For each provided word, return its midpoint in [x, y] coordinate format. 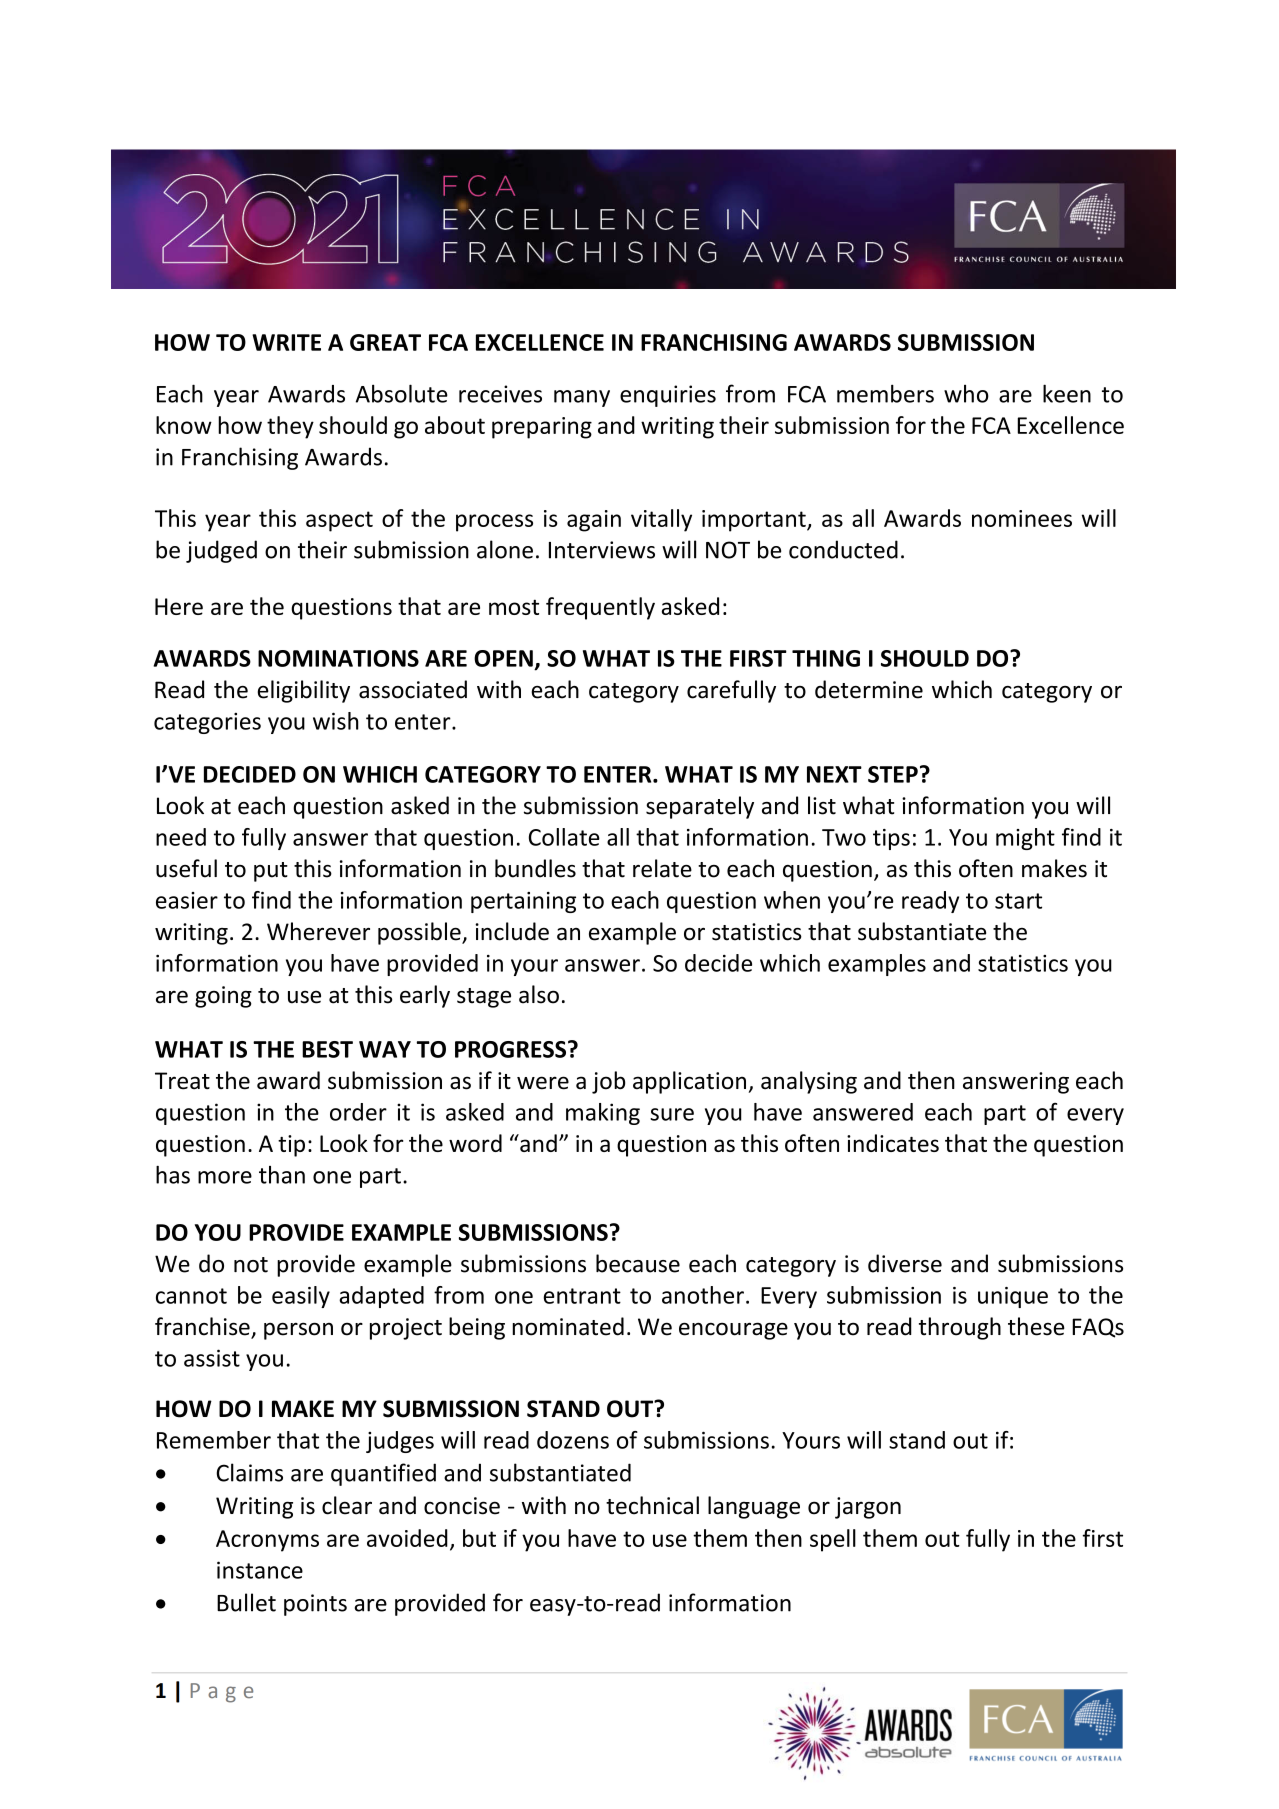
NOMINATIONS [338, 658]
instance [260, 1570]
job [608, 1082]
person [298, 1331]
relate [662, 868]
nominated [568, 1326]
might [1025, 839]
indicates [893, 1143]
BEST [327, 1049]
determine [869, 689]
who [966, 394]
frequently [600, 608]
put [271, 872]
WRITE [286, 342]
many [582, 398]
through [960, 1328]
